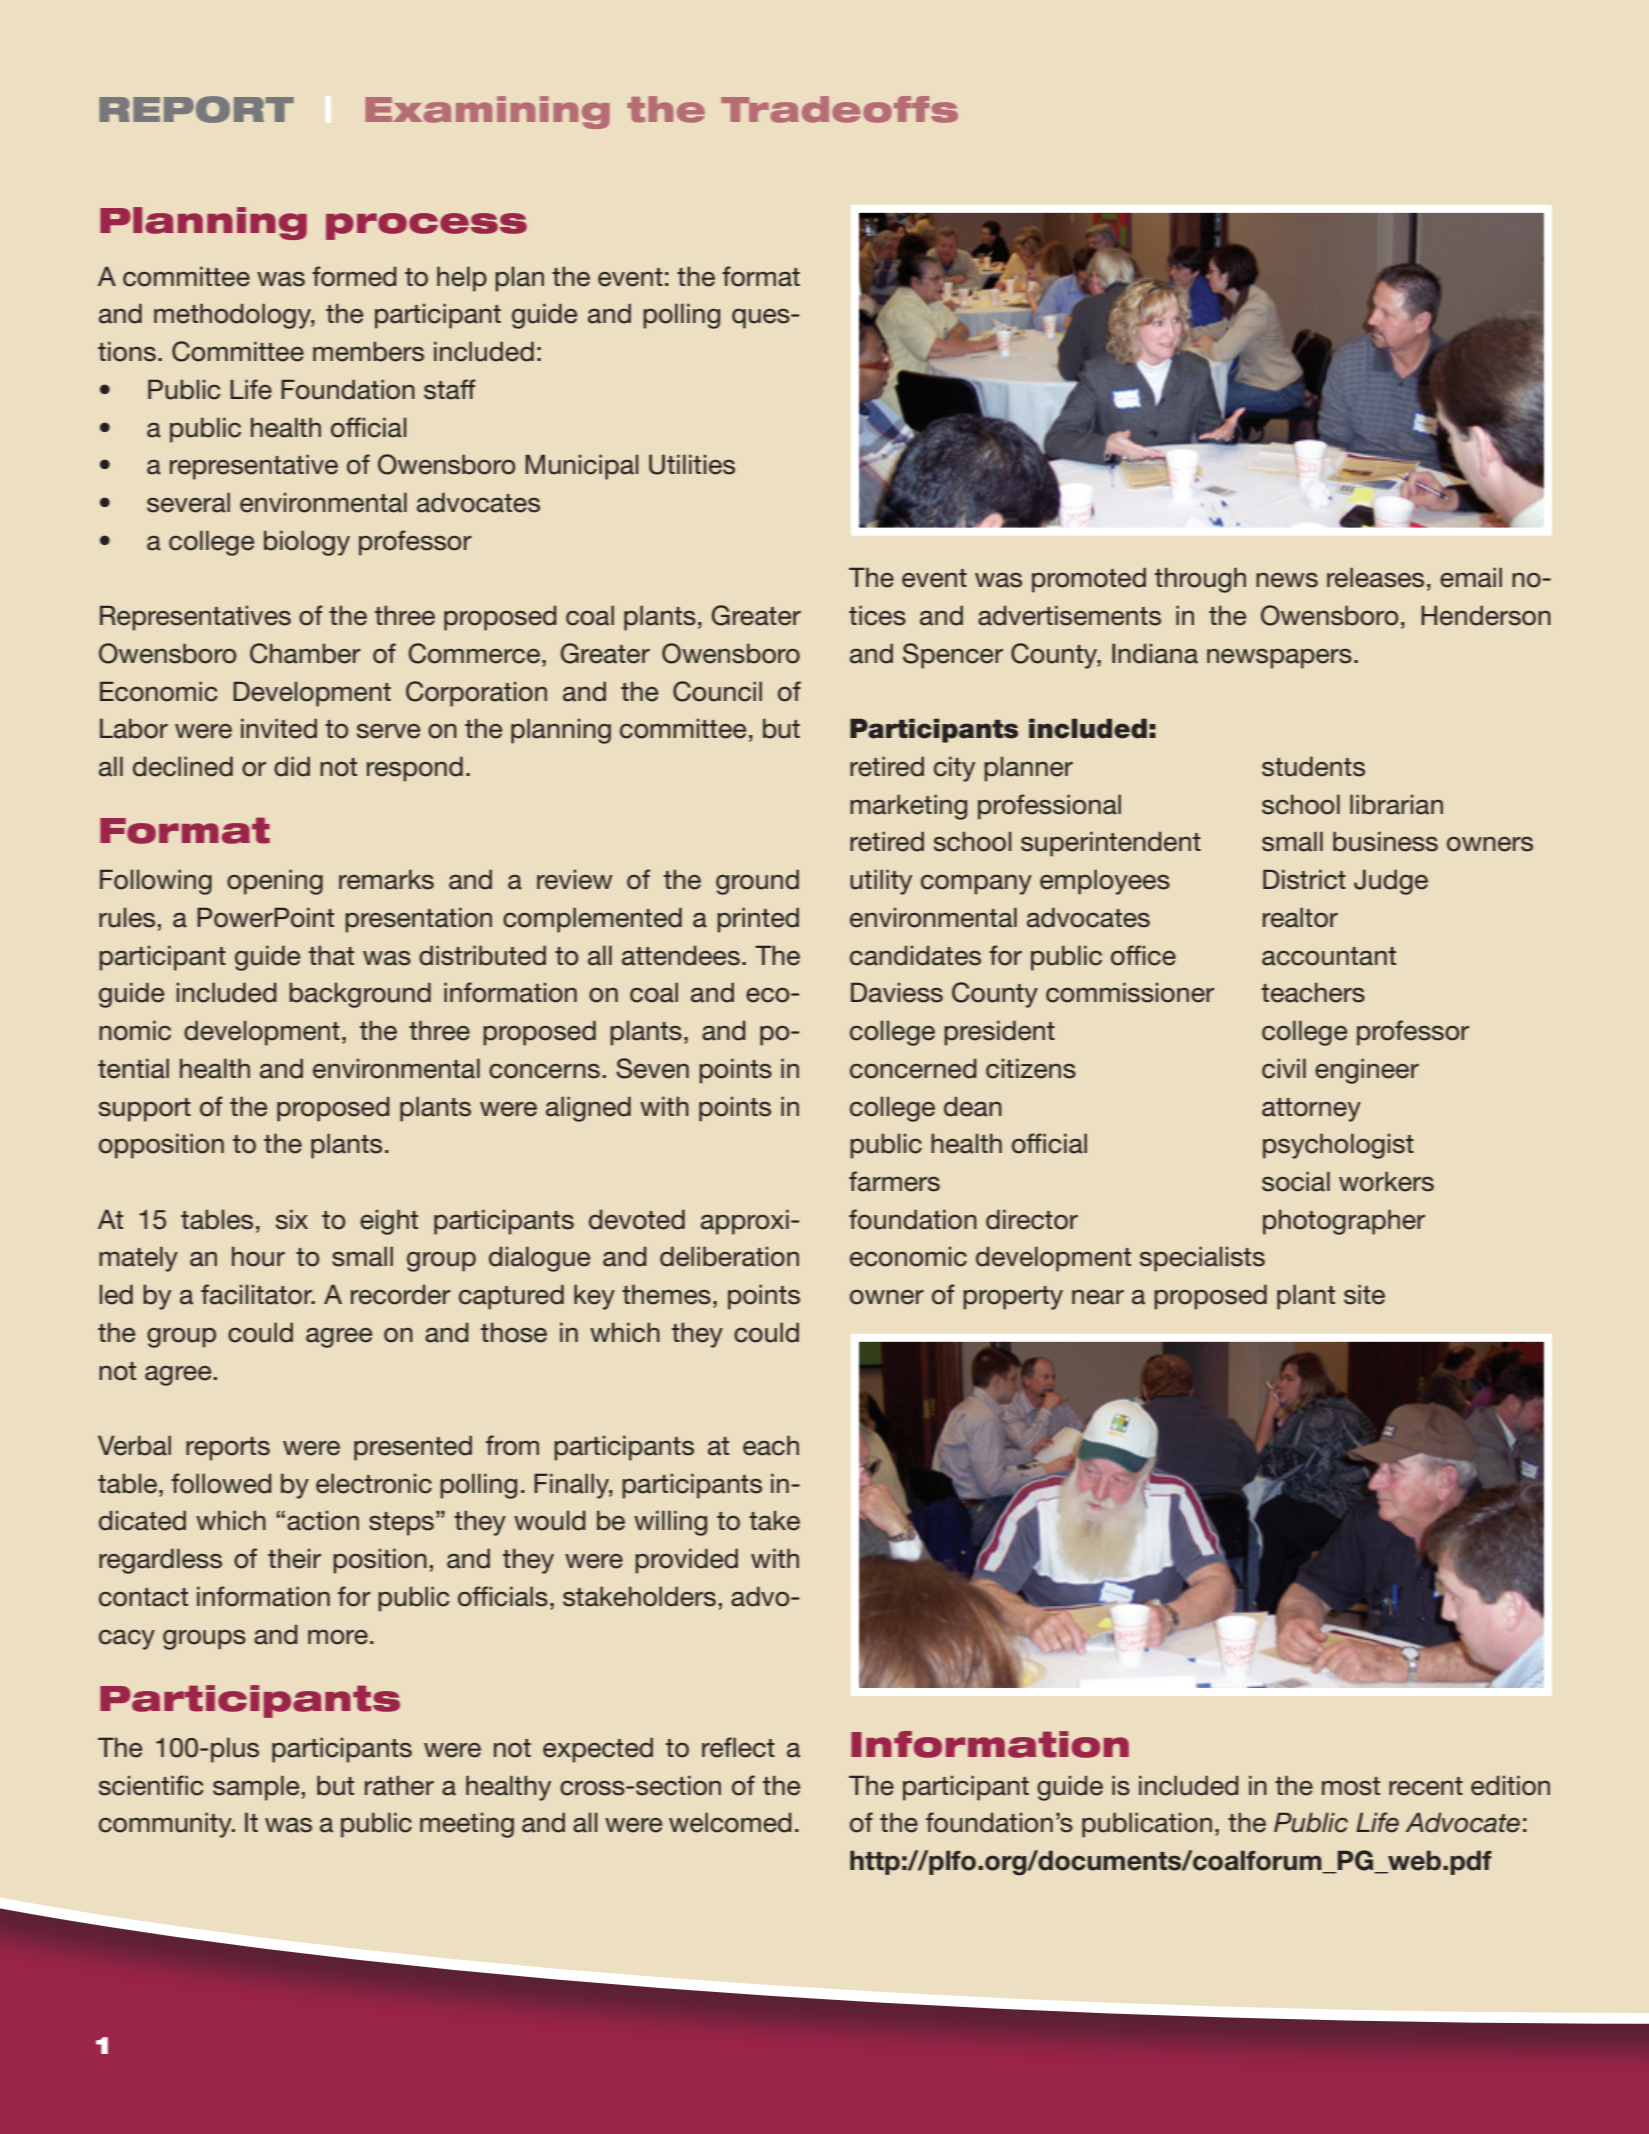 Image resolution: width=1649 pixels, height=2134 pixels. What do you see at coordinates (1364, 1295) in the screenshot?
I see `site` at bounding box center [1364, 1295].
